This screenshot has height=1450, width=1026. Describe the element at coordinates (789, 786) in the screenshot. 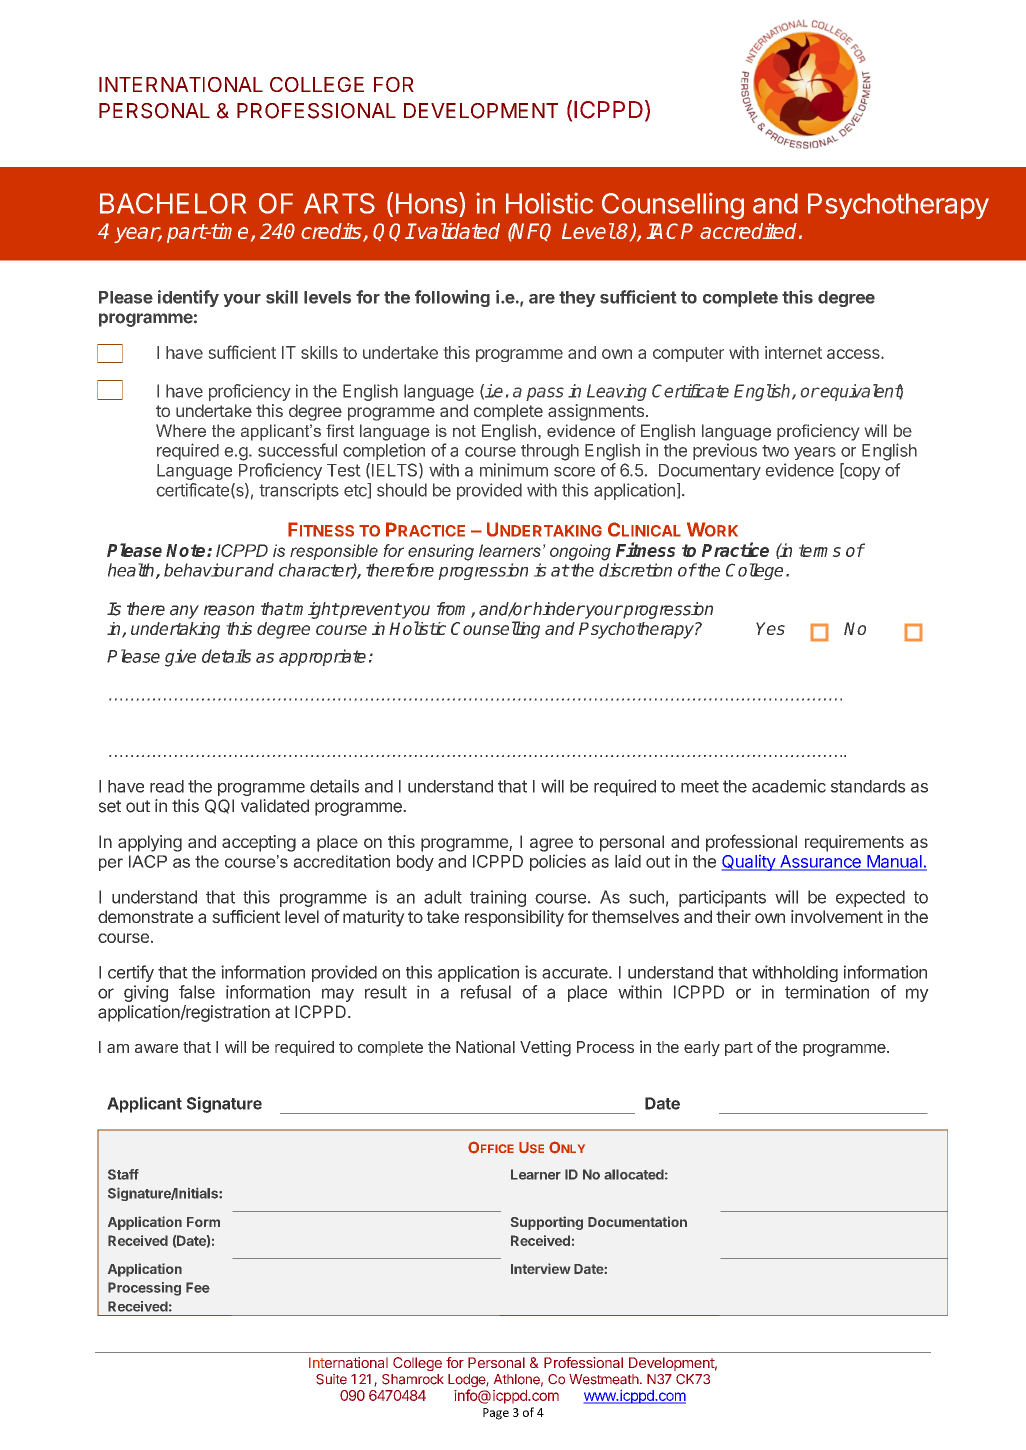

I see `academic` at that location.
